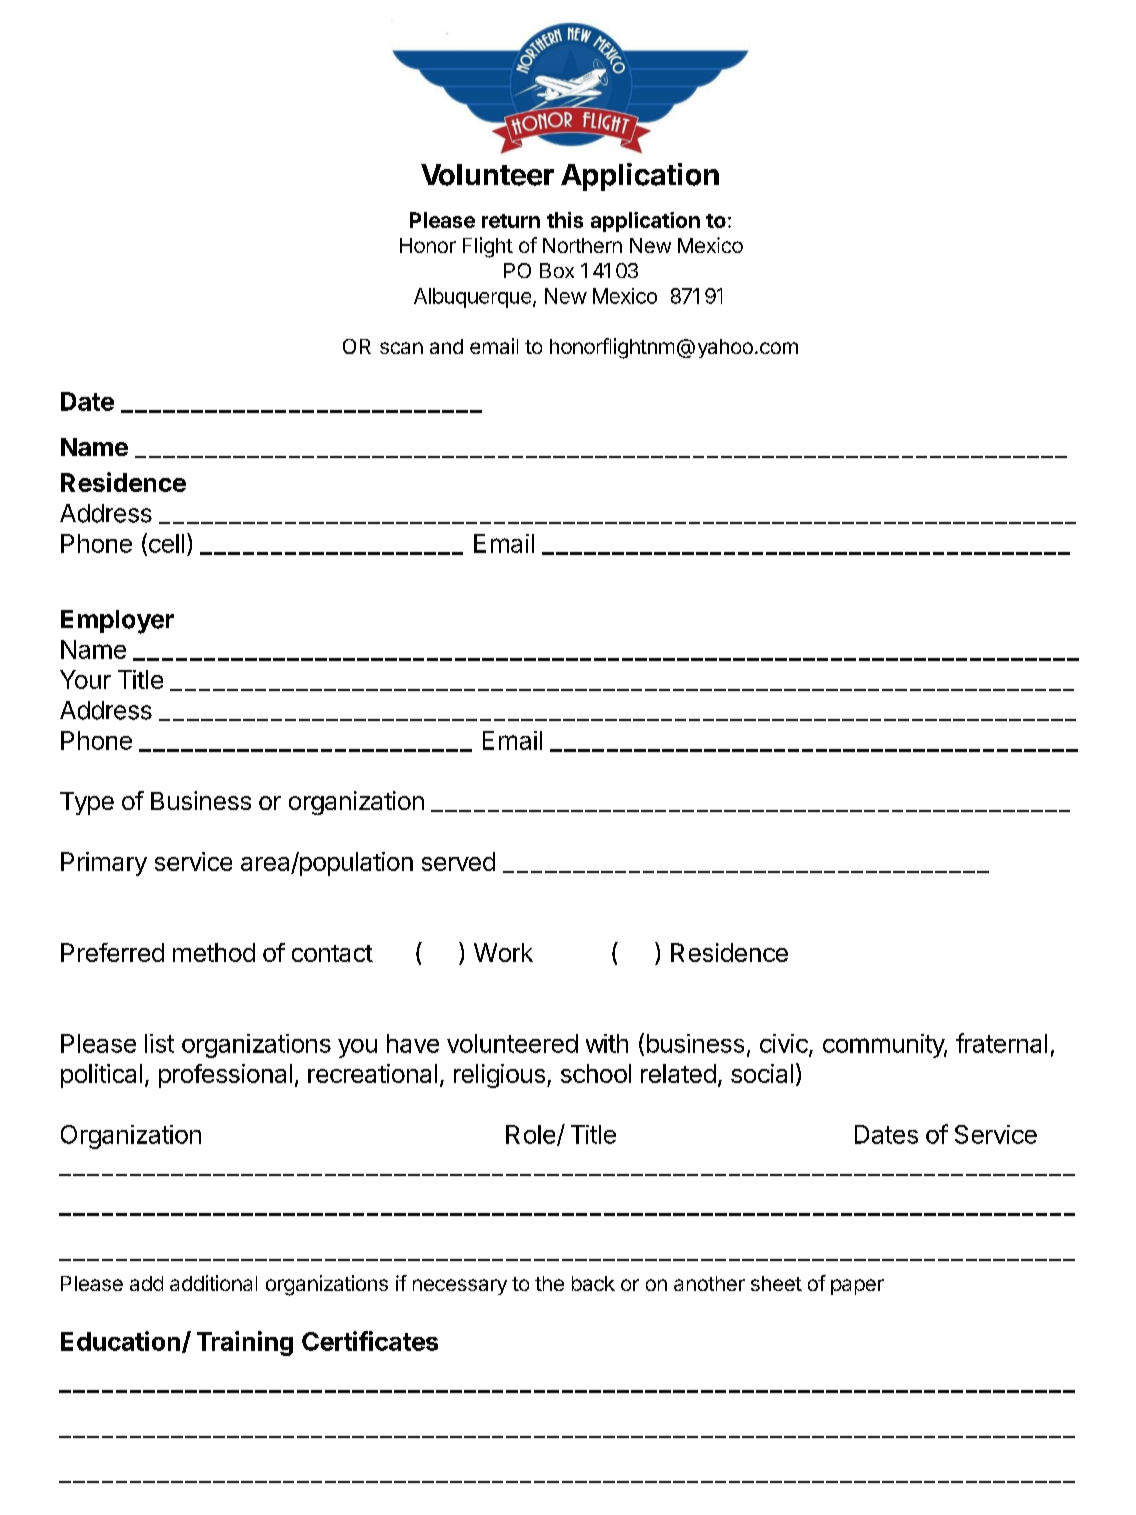  I want to click on civic, so click(785, 1044).
